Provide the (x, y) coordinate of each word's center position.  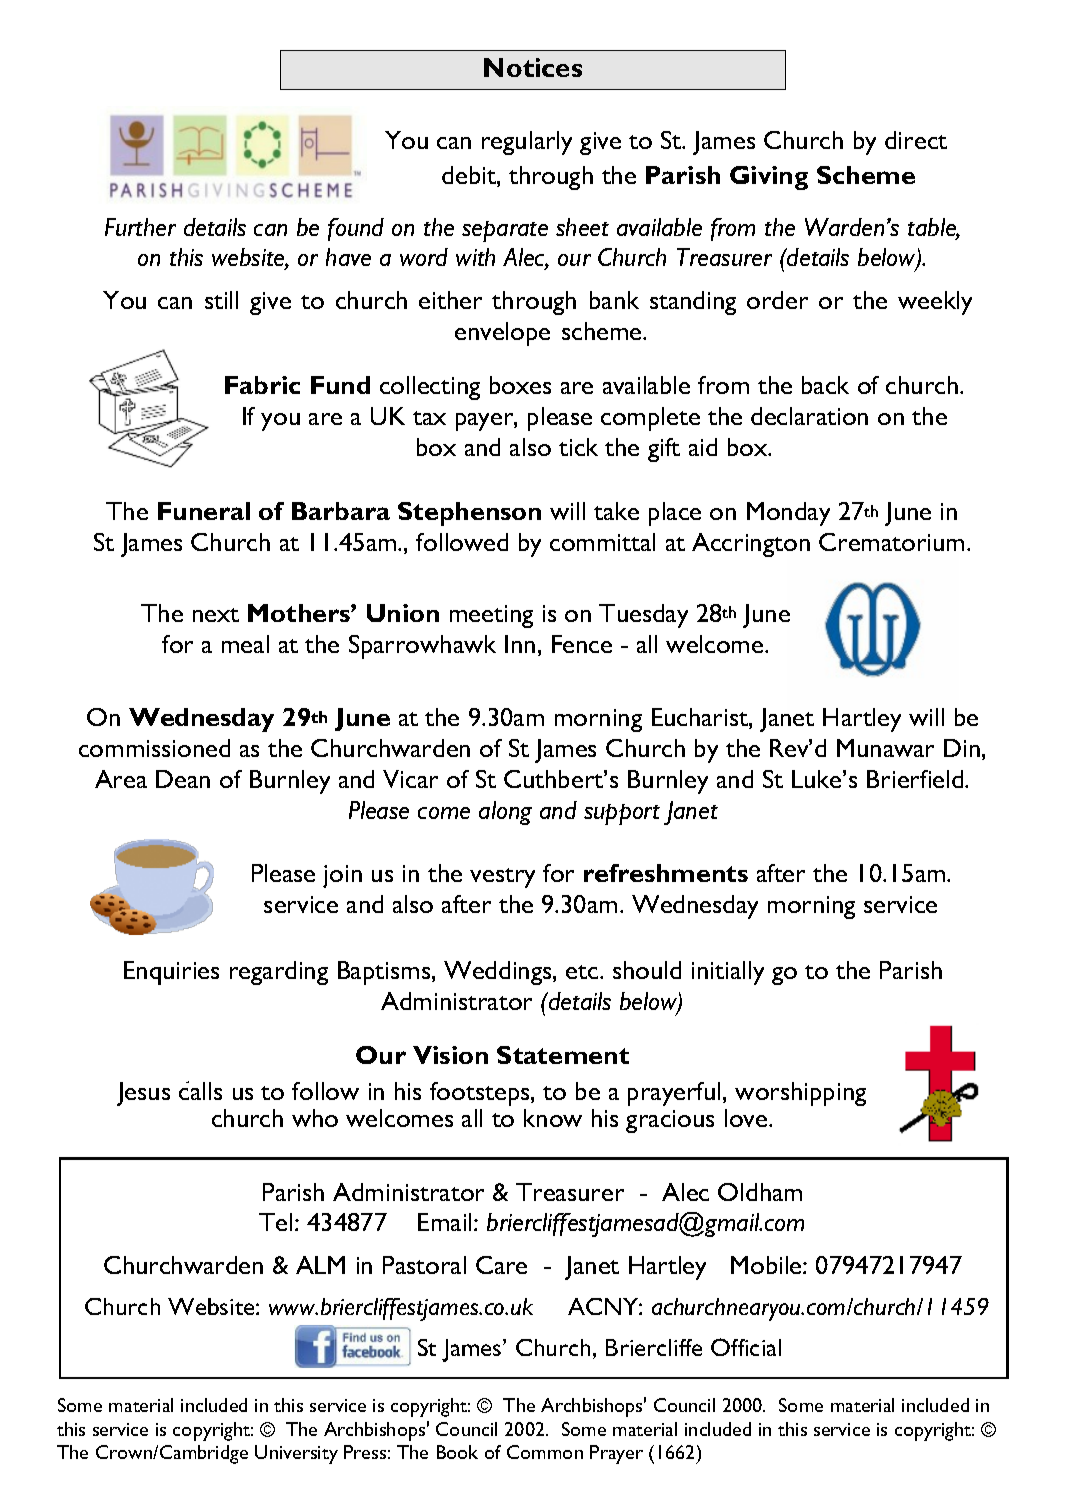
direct (916, 140)
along (505, 813)
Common (545, 1452)
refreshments (666, 873)
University (296, 1454)
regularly (527, 143)
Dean (183, 779)
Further (140, 227)
